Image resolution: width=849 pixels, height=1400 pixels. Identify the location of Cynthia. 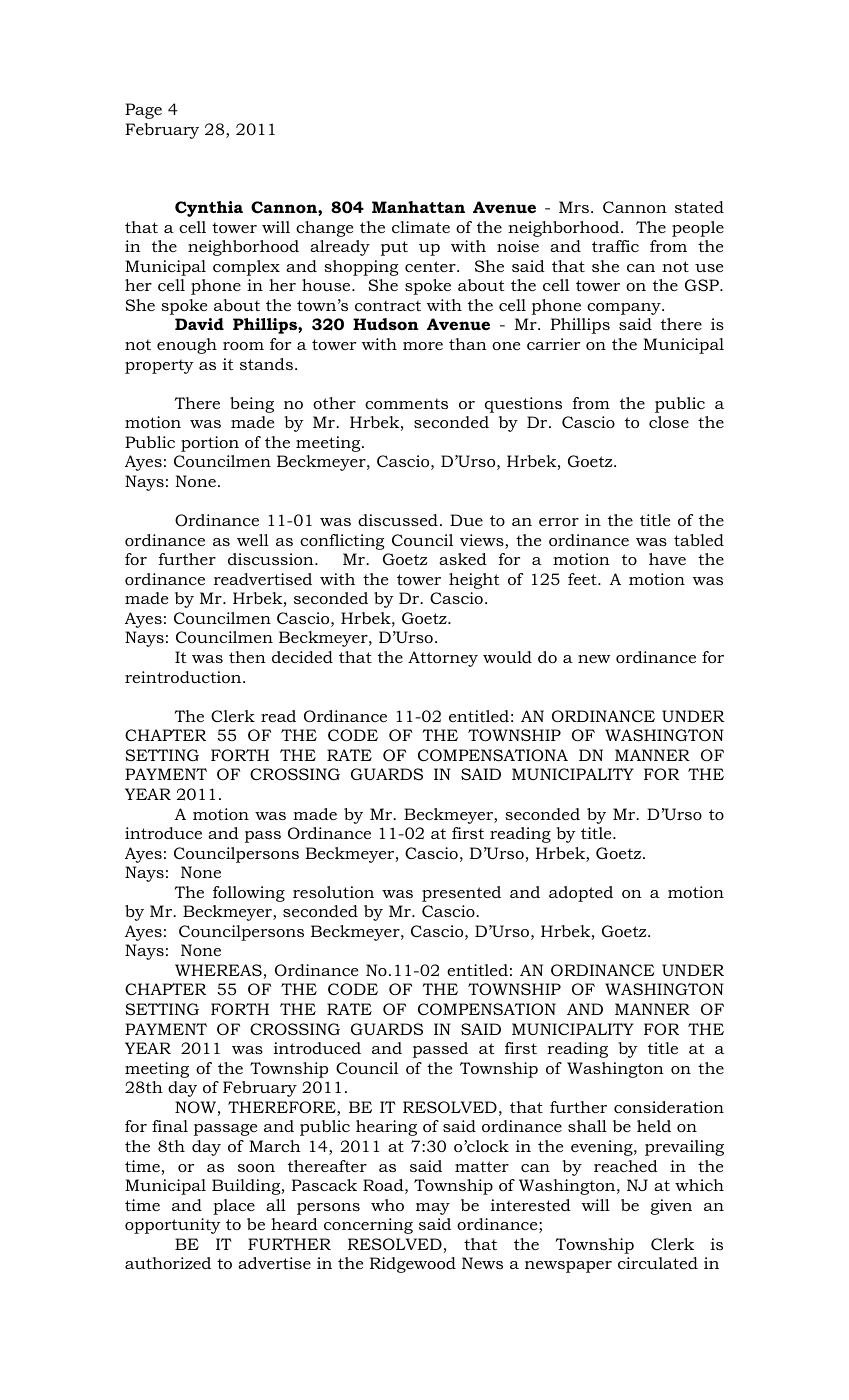
(209, 209).
